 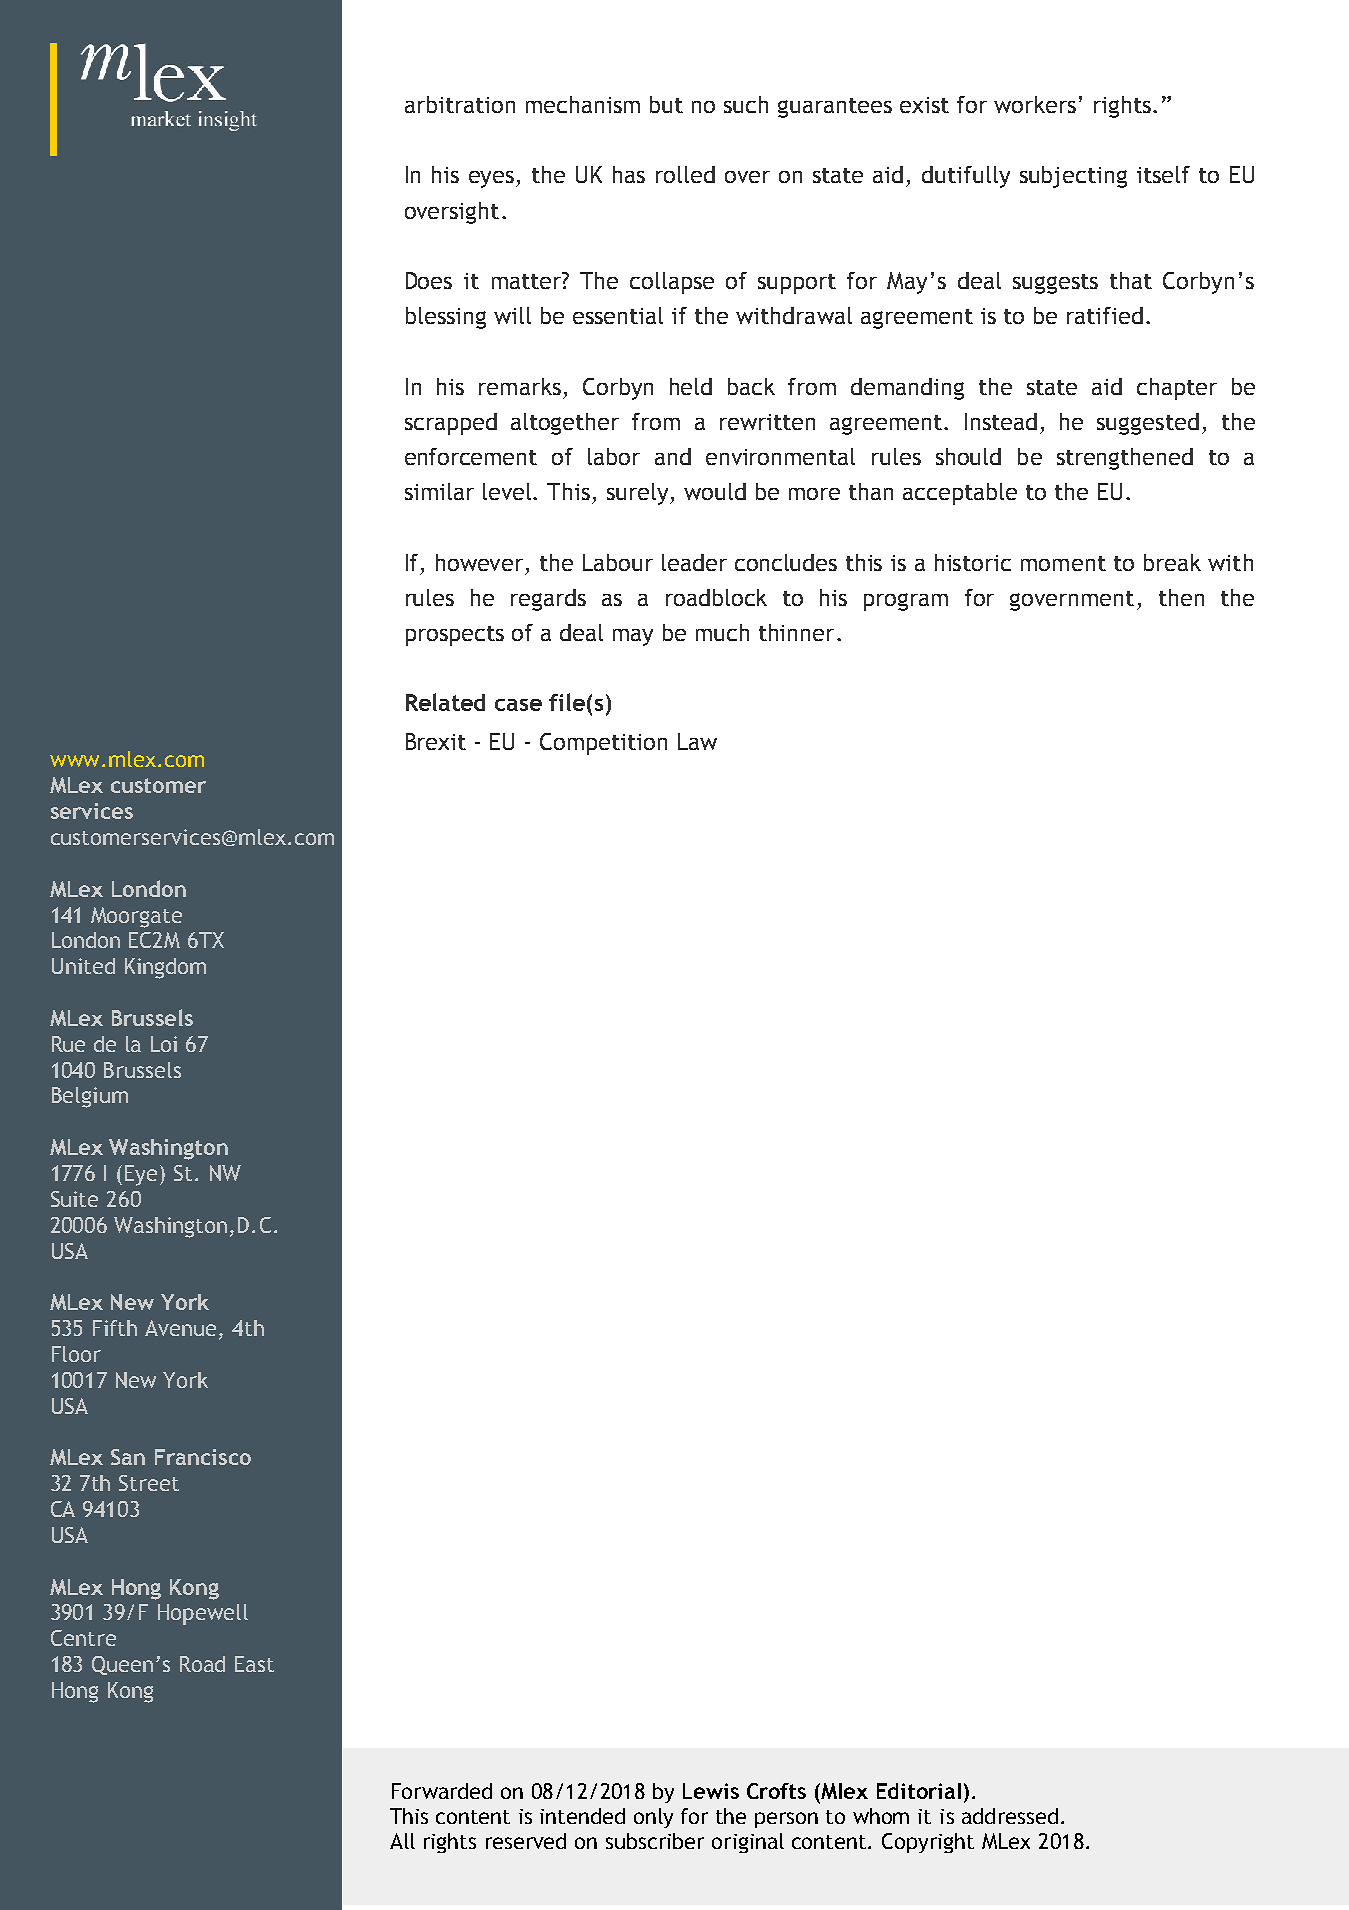 What do you see at coordinates (1063, 563) in the screenshot?
I see `moment` at bounding box center [1063, 563].
